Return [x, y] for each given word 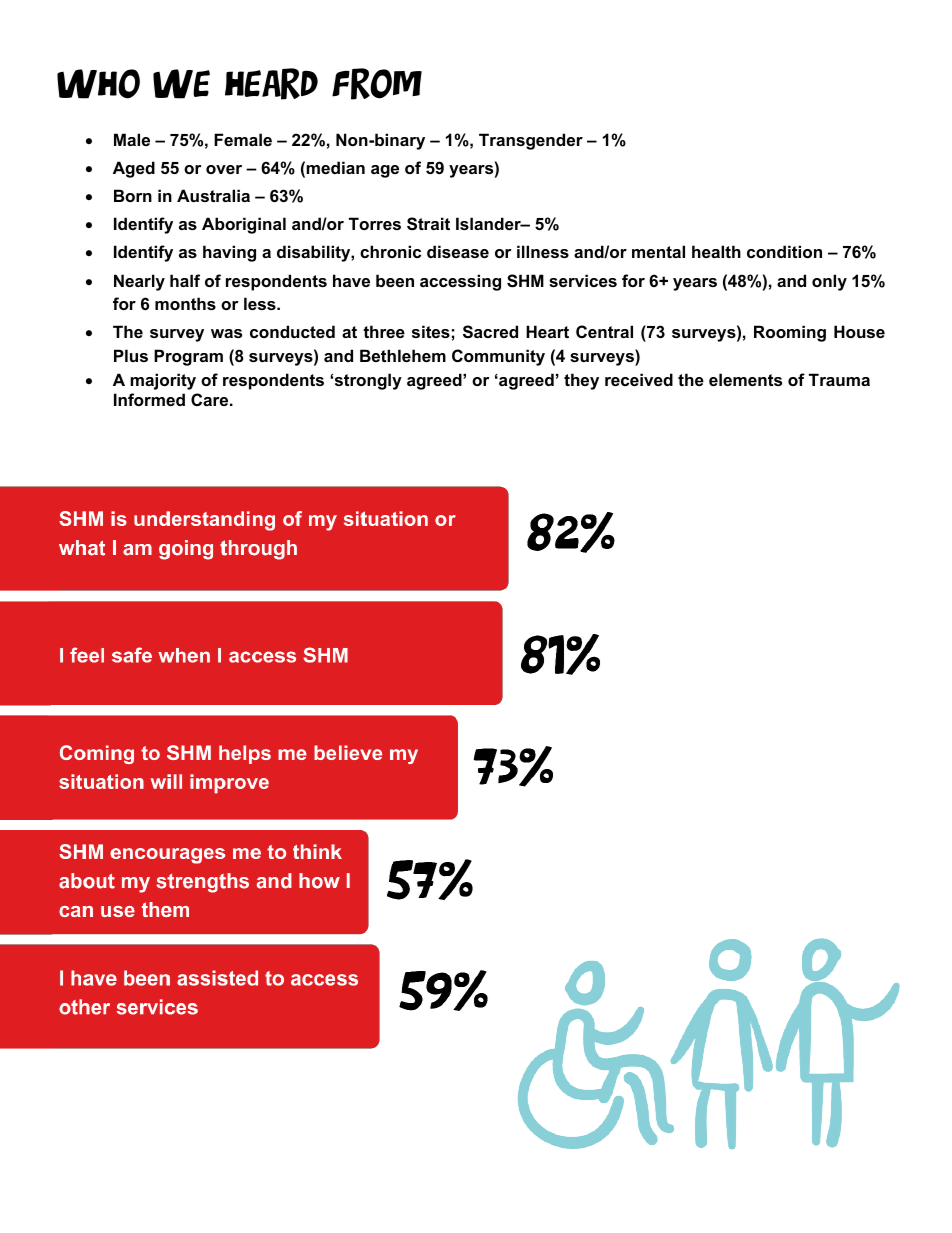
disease [458, 251]
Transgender [531, 141]
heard [271, 84]
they [581, 381]
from [377, 84]
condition [784, 251]
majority [163, 381]
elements [745, 379]
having [229, 253]
